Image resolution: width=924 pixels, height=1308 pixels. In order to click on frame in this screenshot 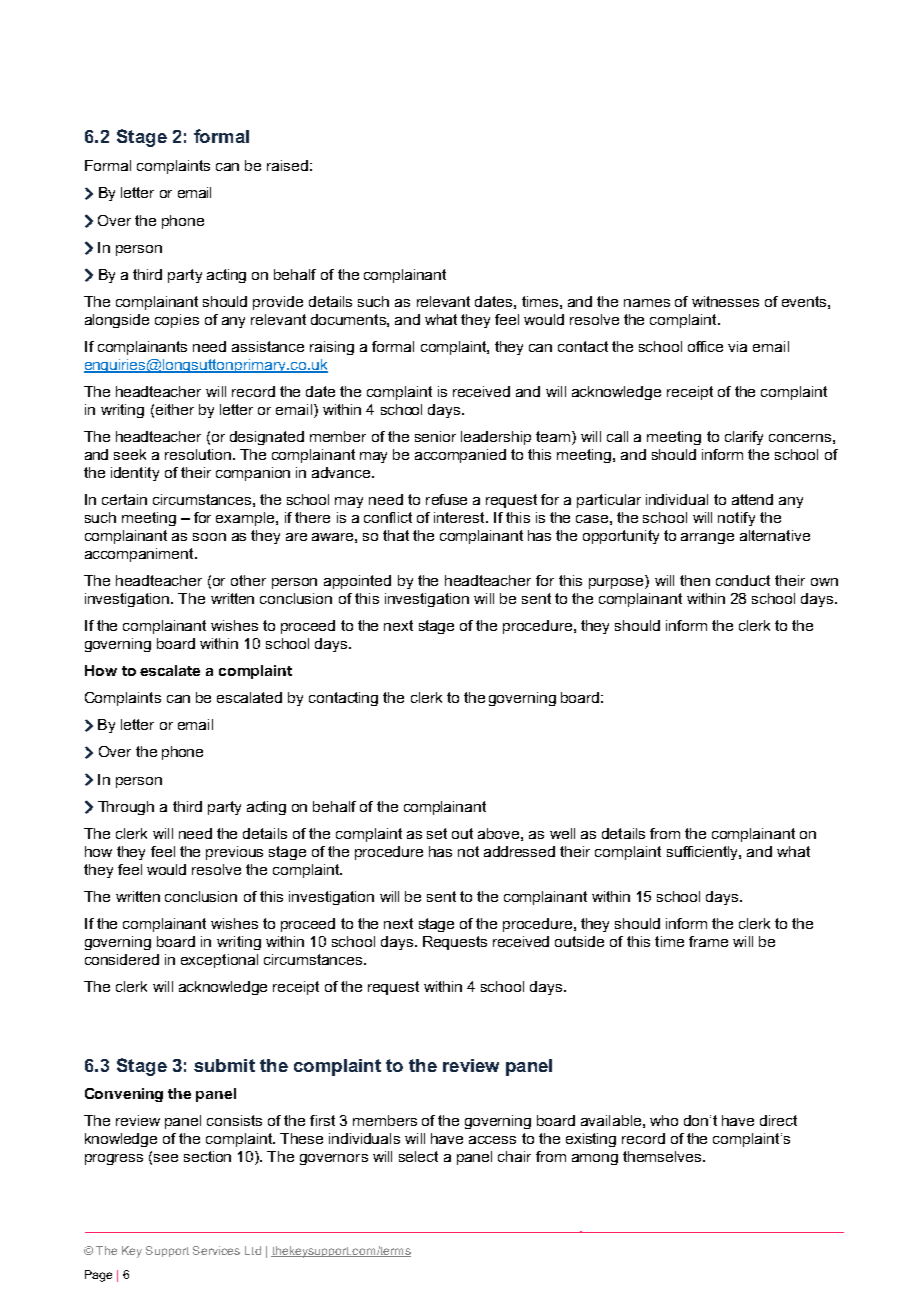, I will do `click(708, 941)`.
